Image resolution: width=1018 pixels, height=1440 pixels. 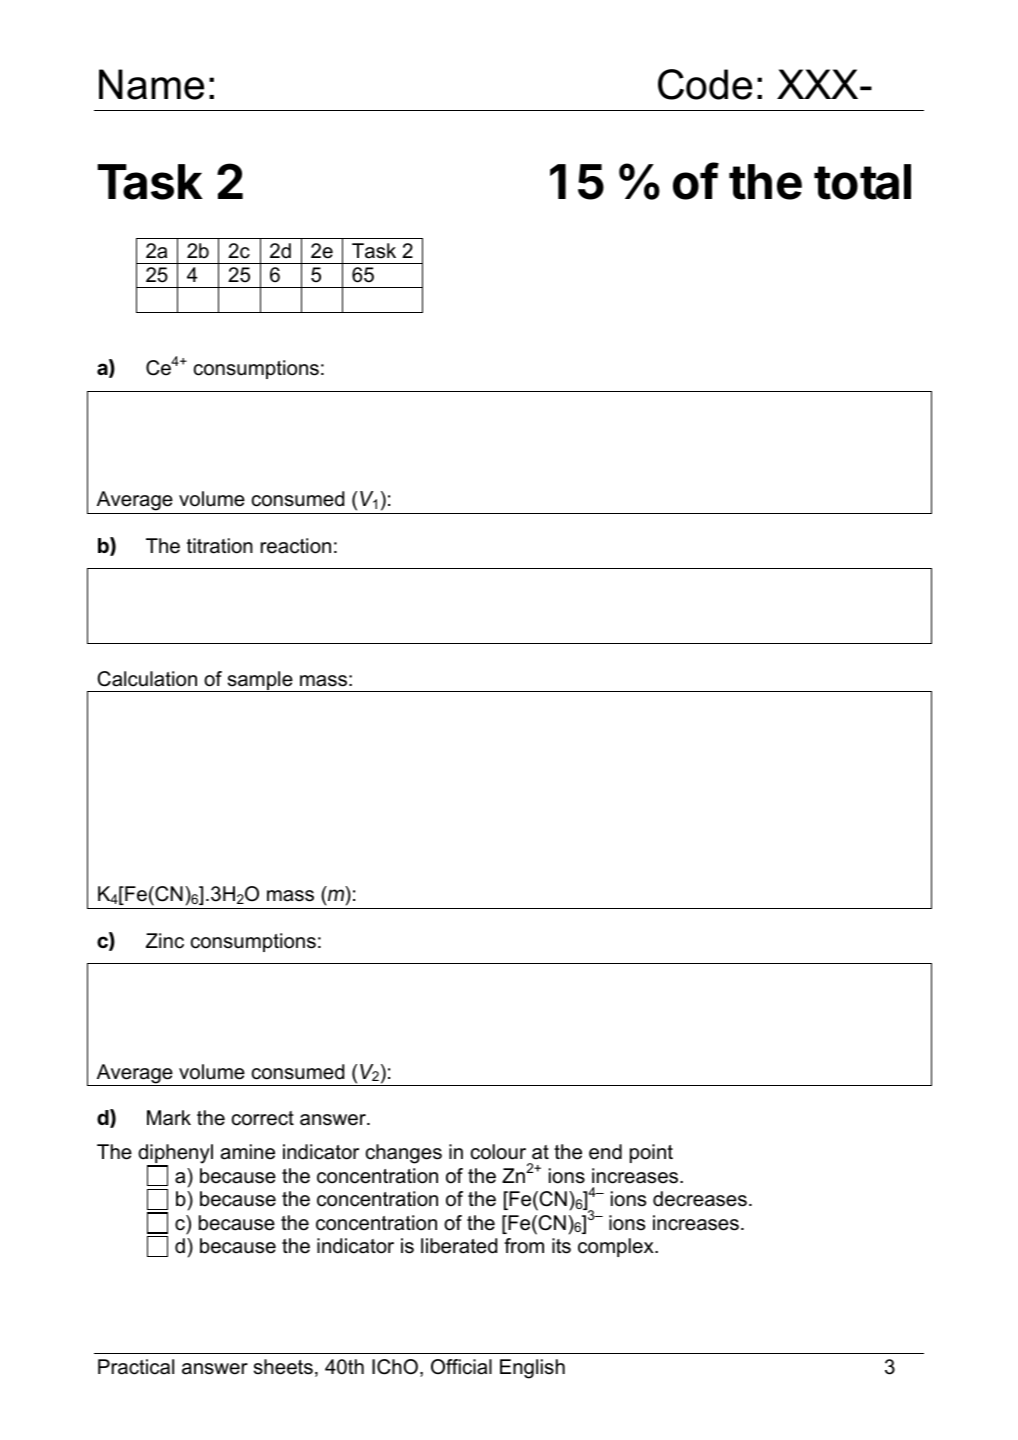 What do you see at coordinates (651, 1153) in the page?
I see `point` at bounding box center [651, 1153].
